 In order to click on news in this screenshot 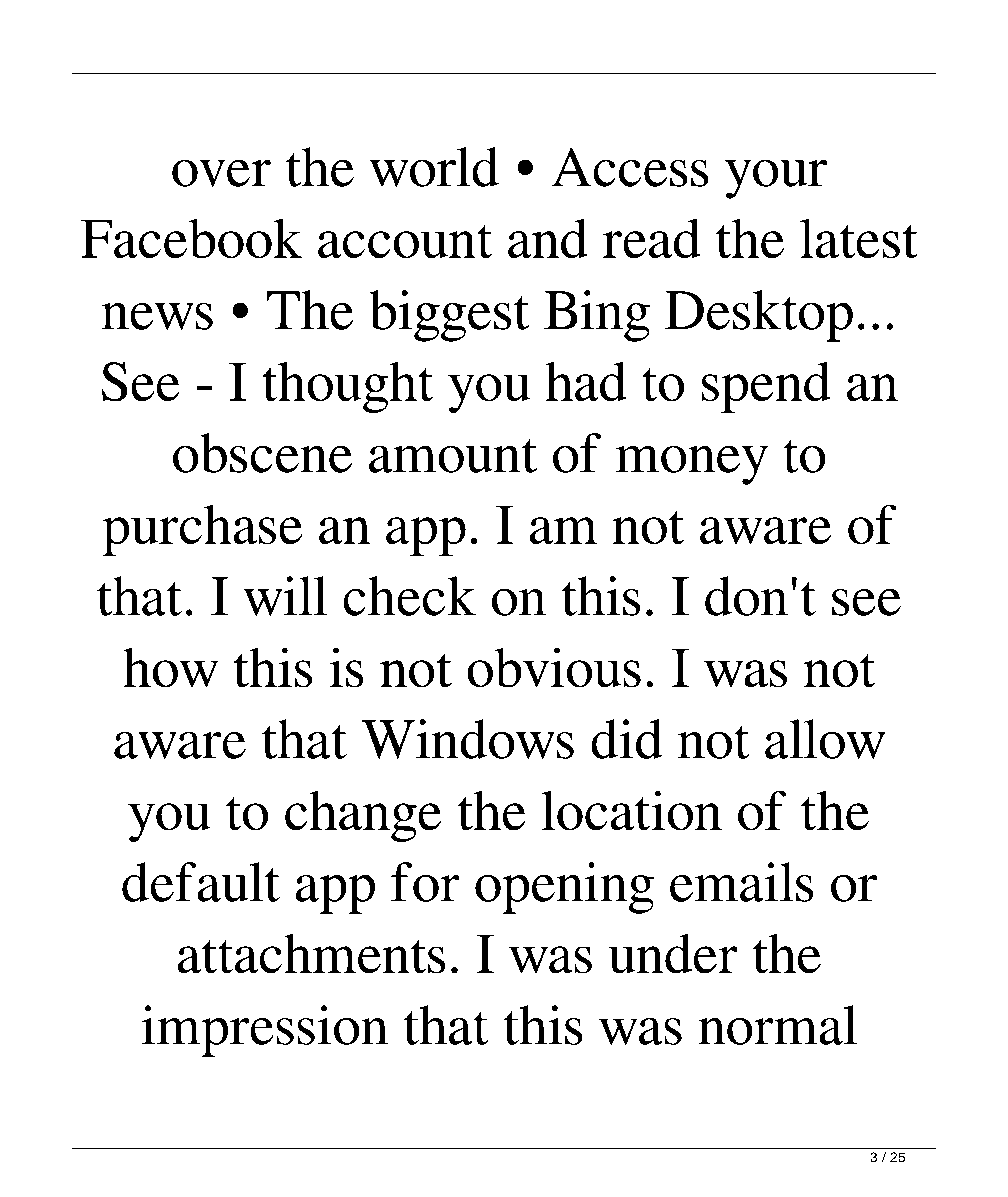, I will do `click(157, 316)`.
